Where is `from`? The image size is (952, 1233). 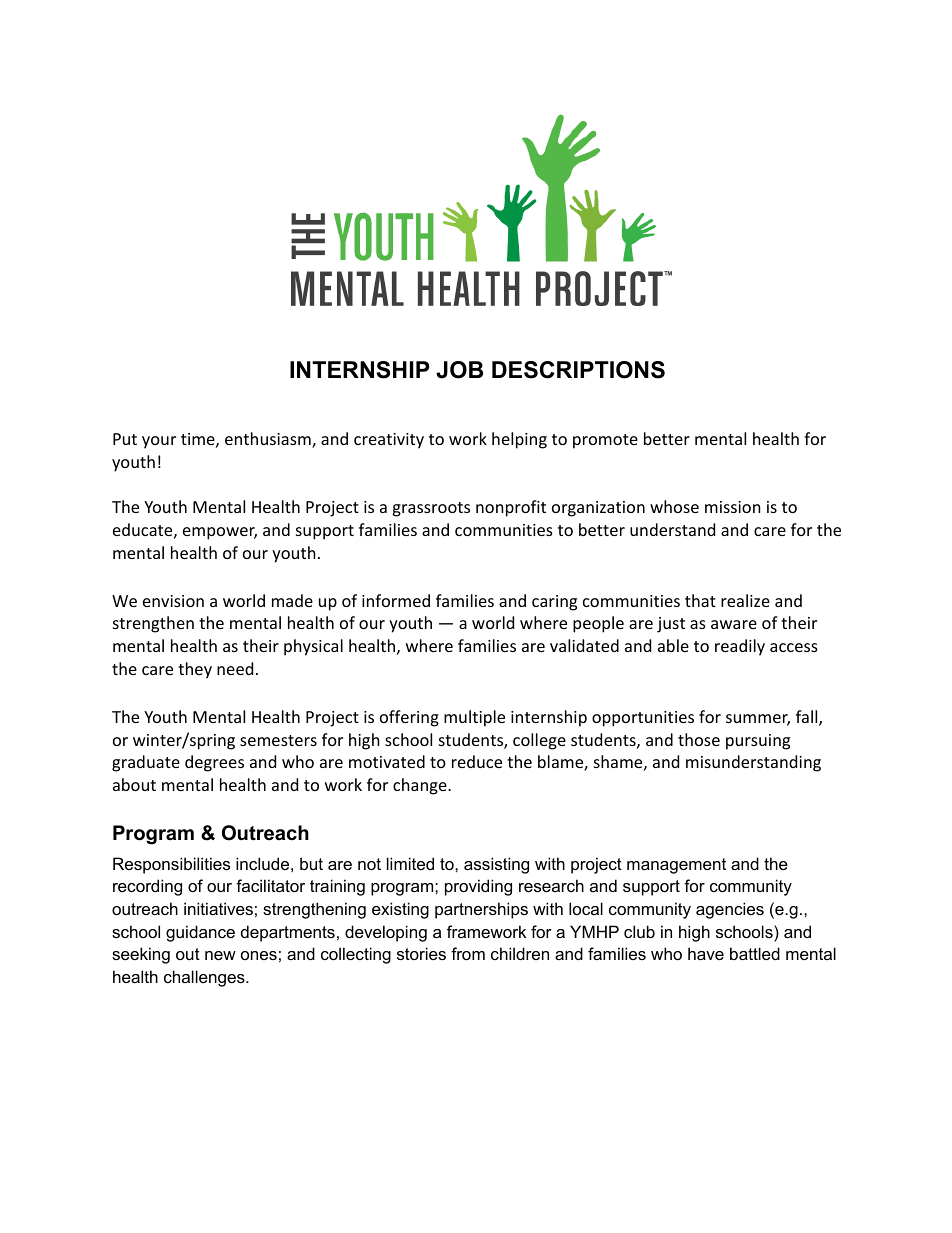 from is located at coordinates (468, 953).
